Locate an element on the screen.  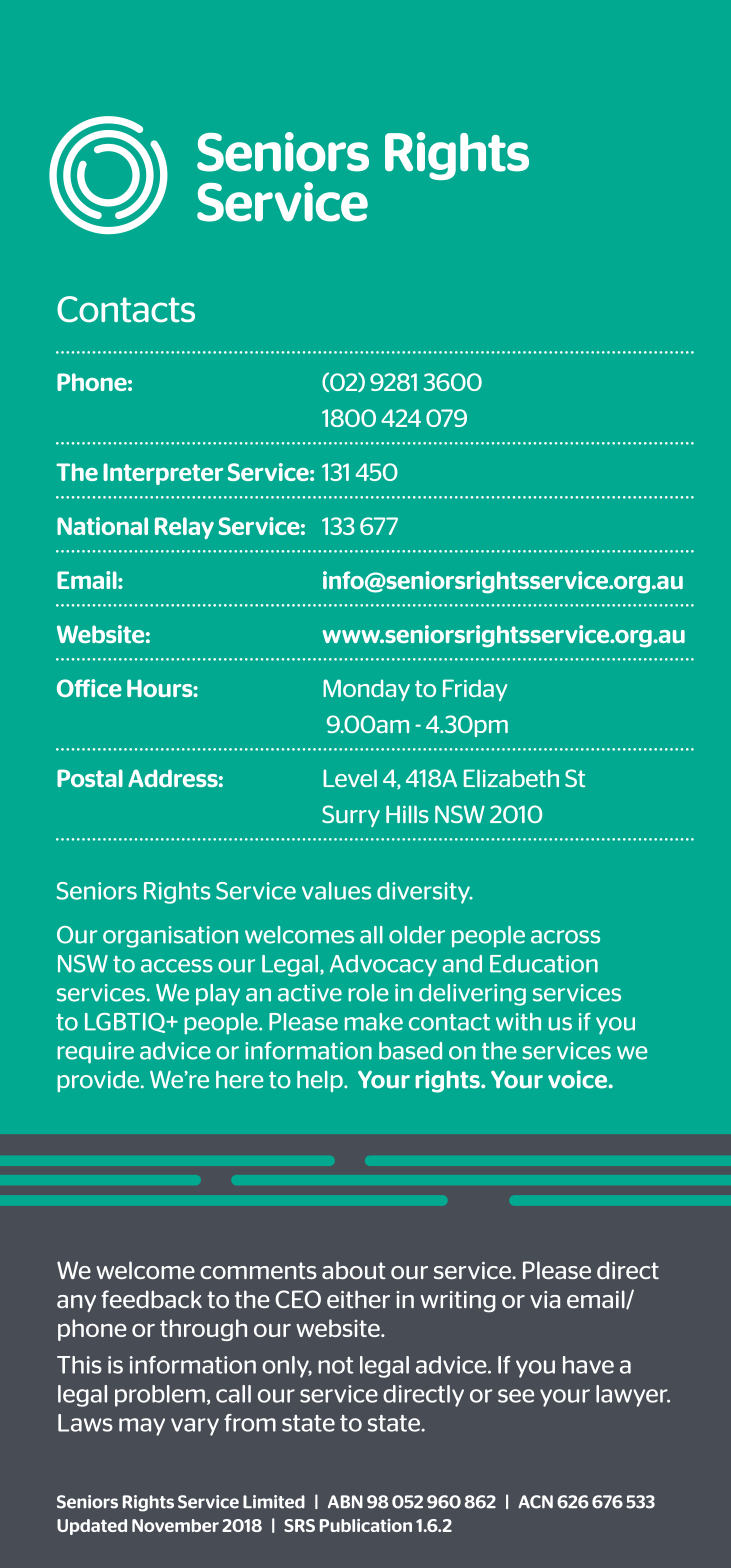
November is located at coordinates (175, 1525).
